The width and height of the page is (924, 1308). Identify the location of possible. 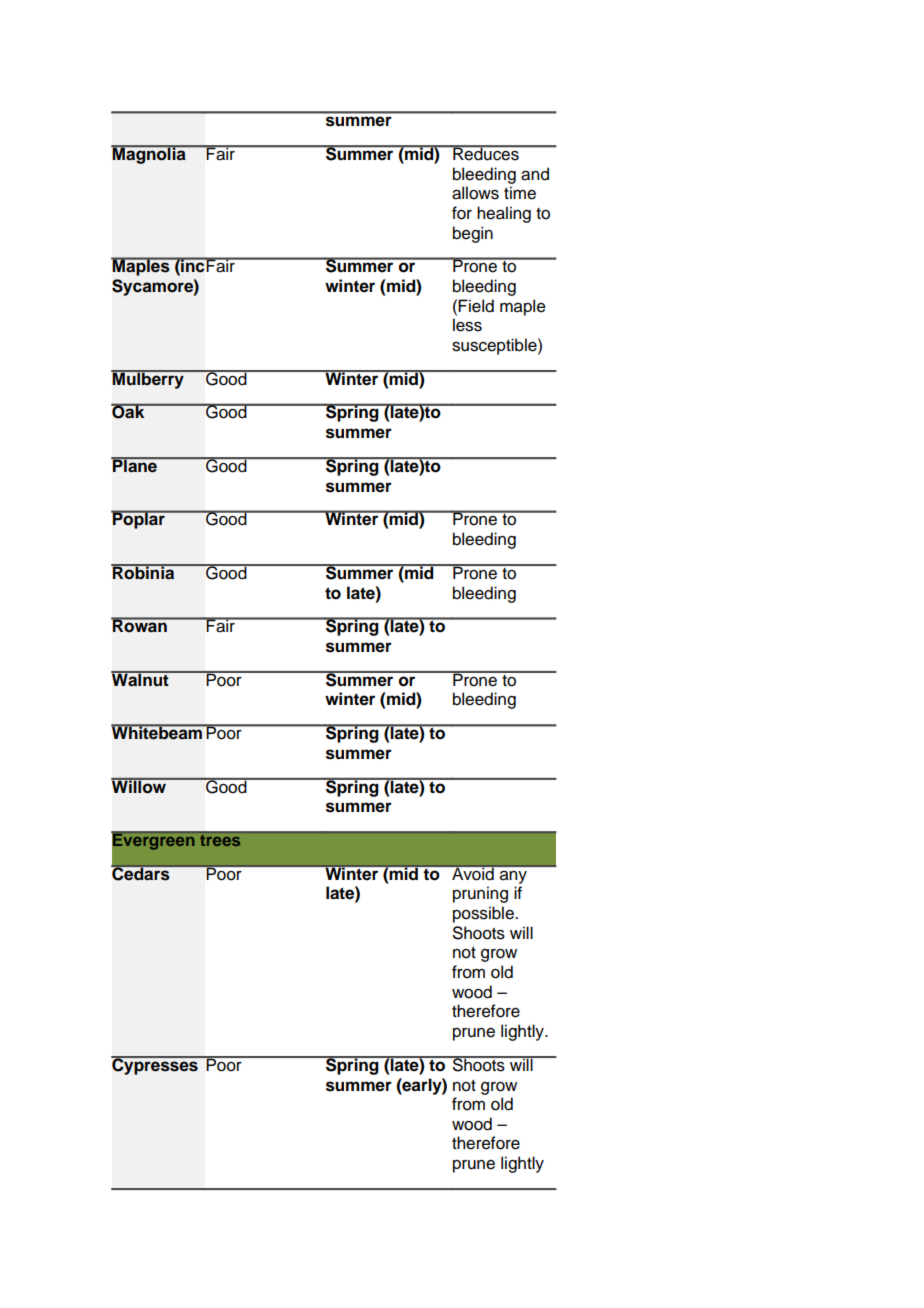
(484, 914).
